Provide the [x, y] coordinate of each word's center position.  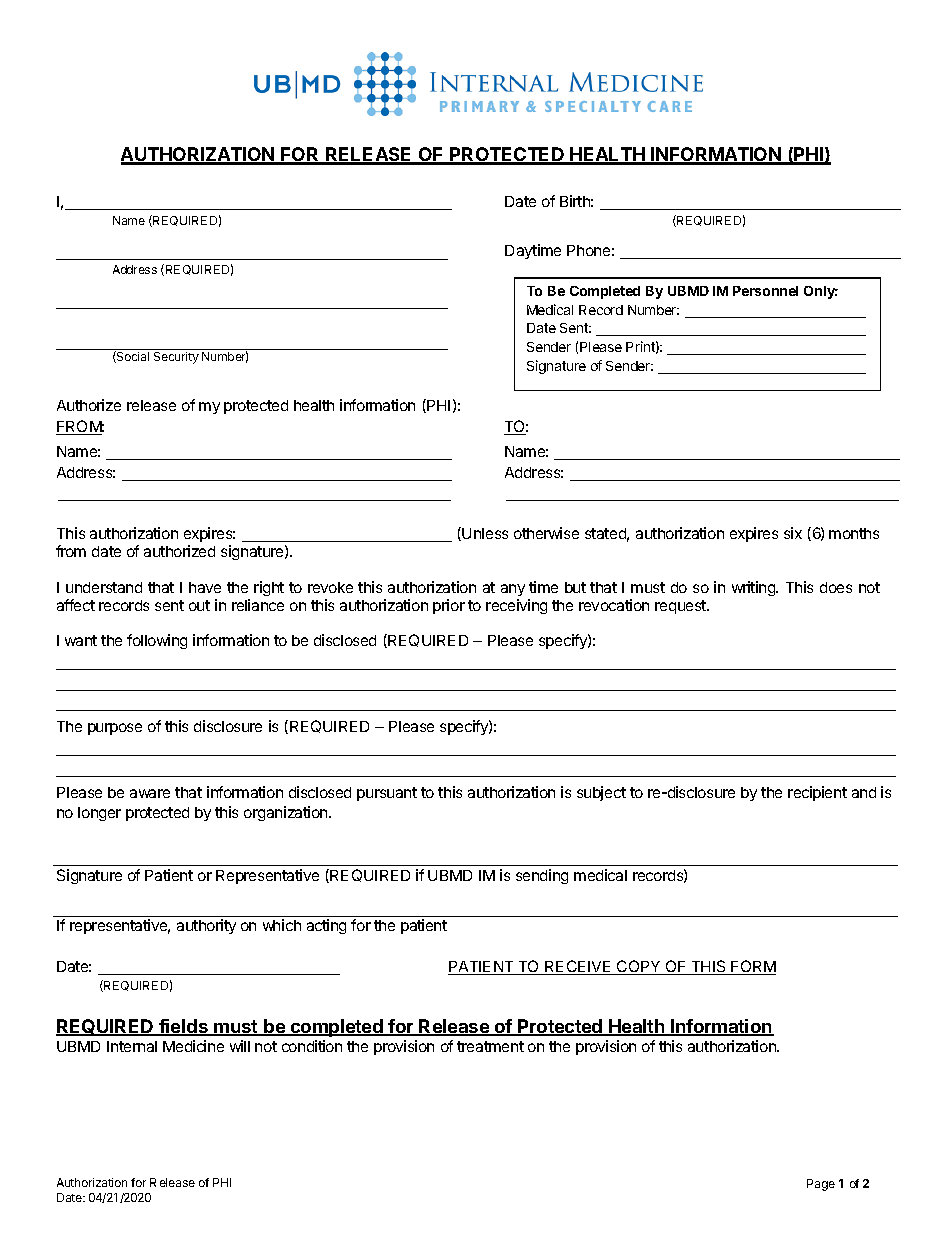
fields [183, 1027]
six [793, 533]
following [157, 641]
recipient [817, 793]
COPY [639, 967]
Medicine [193, 1046]
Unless [485, 533]
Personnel [765, 291]
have [205, 587]
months [854, 533]
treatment [490, 1046]
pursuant [387, 794]
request [681, 607]
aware [150, 793]
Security [176, 358]
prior [449, 606]
